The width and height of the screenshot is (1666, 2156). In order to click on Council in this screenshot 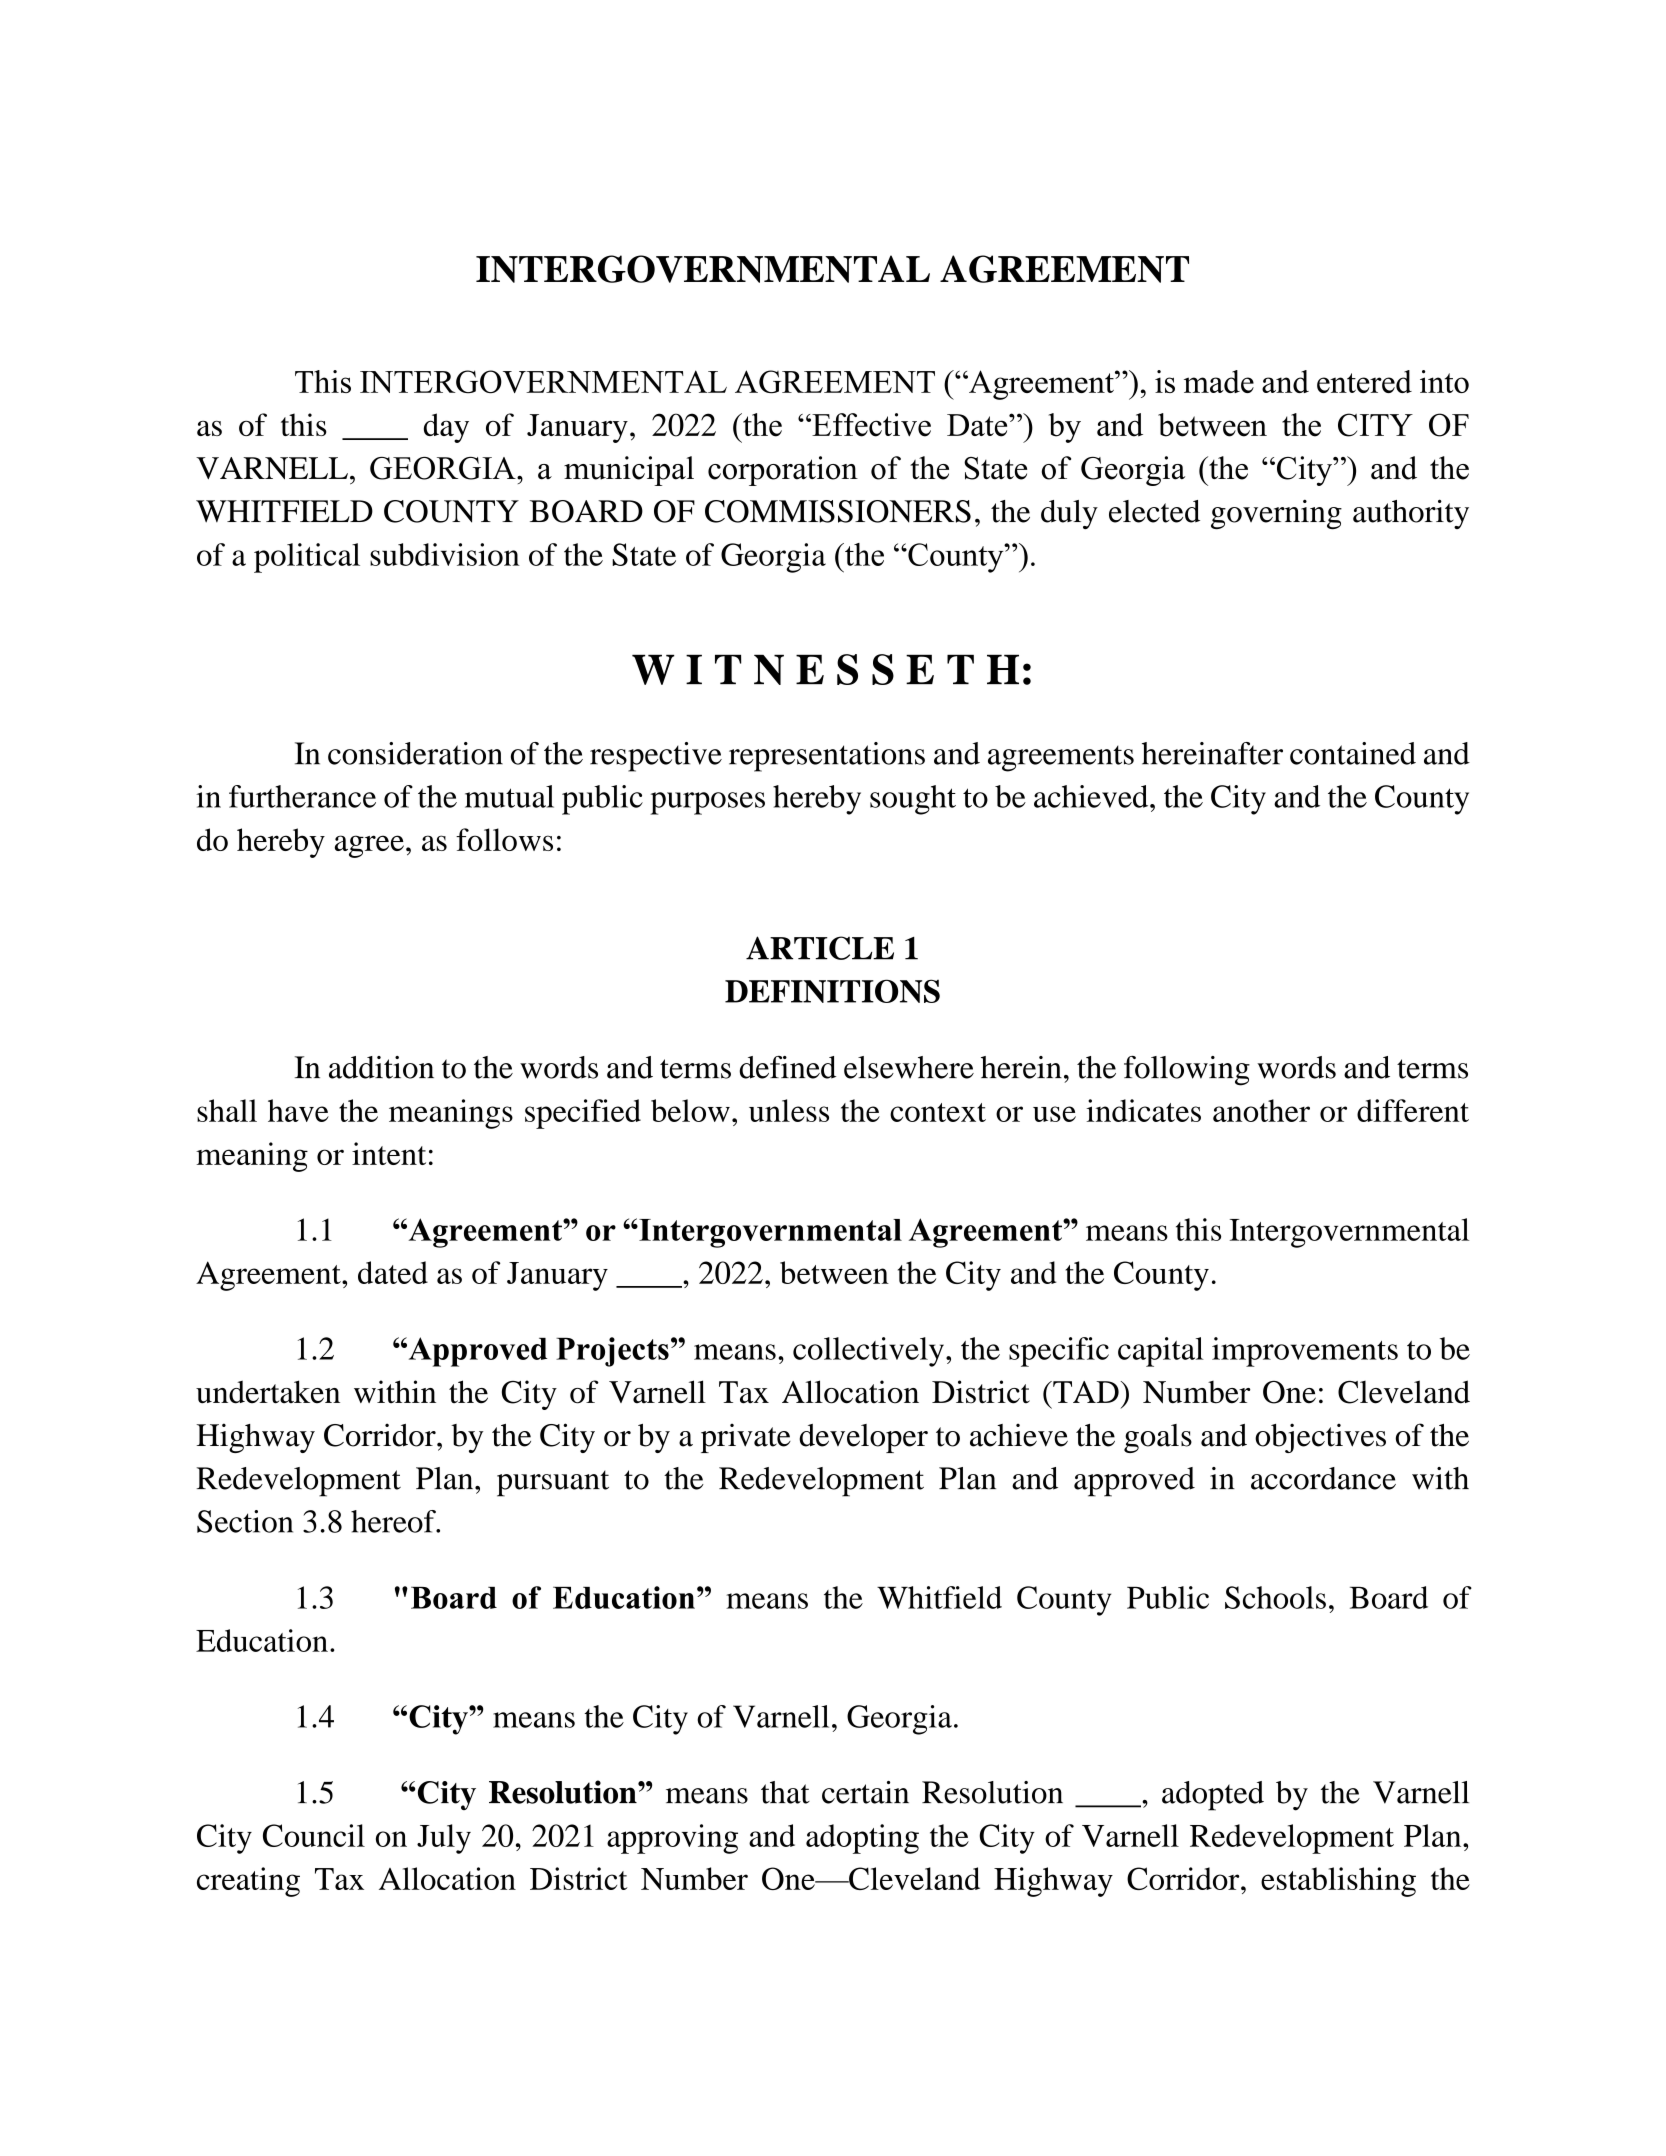, I will do `click(314, 1835)`.
